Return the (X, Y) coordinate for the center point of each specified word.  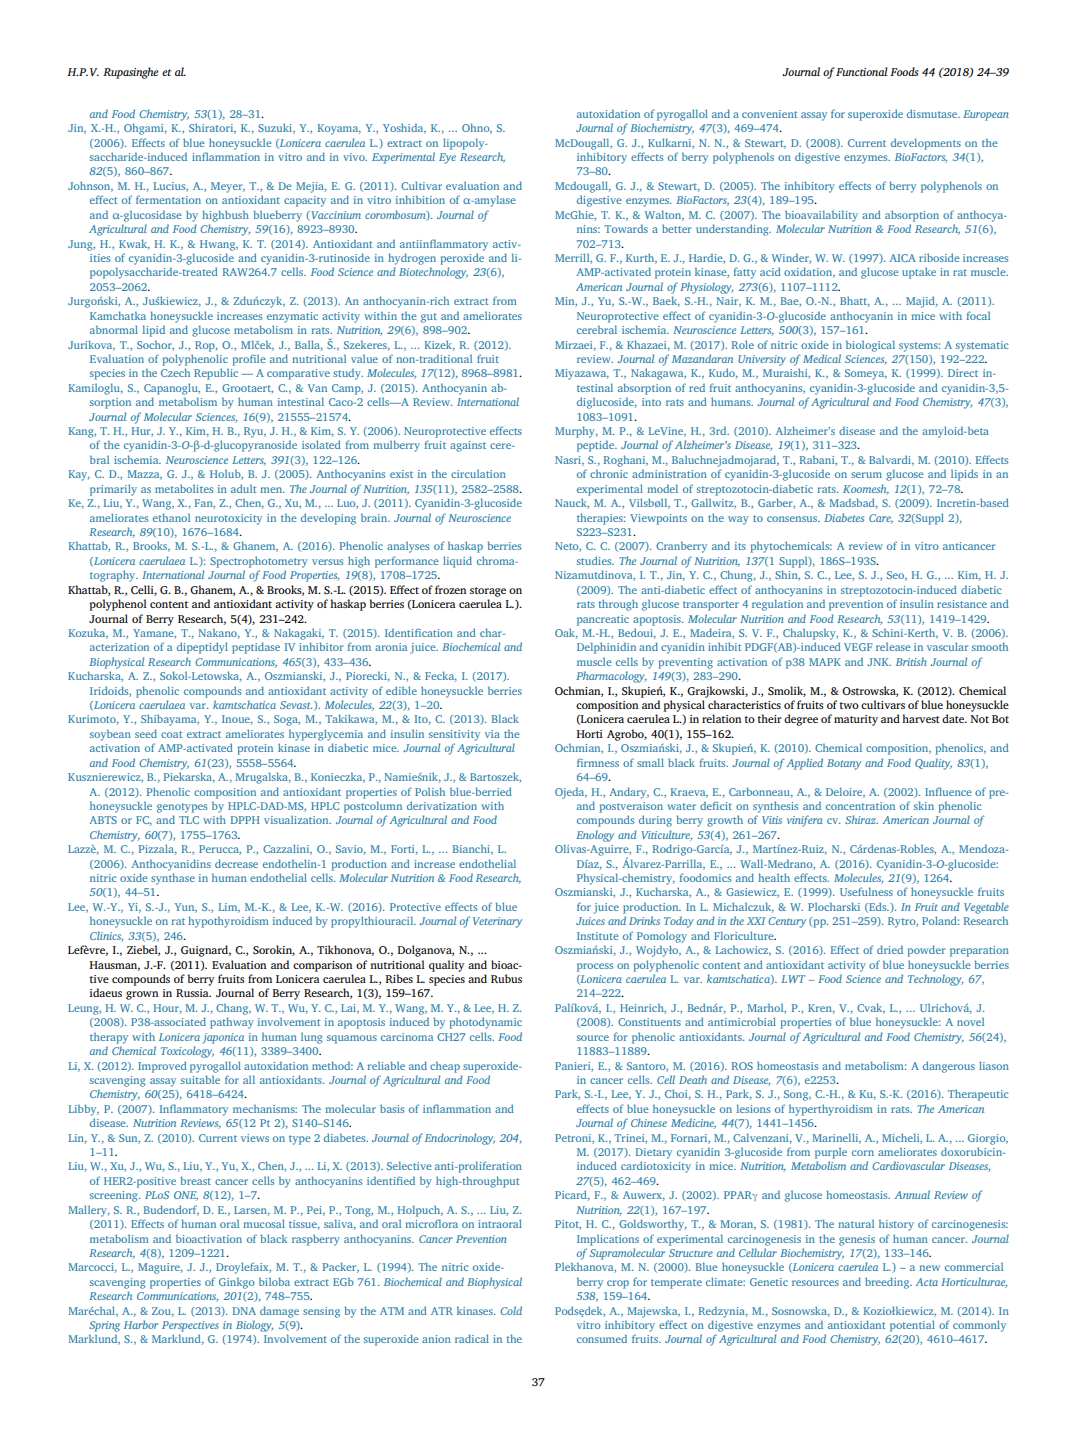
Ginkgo (237, 1283)
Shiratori (212, 128)
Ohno (477, 128)
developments (926, 144)
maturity (856, 720)
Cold (511, 1310)
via (492, 734)
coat (171, 734)
